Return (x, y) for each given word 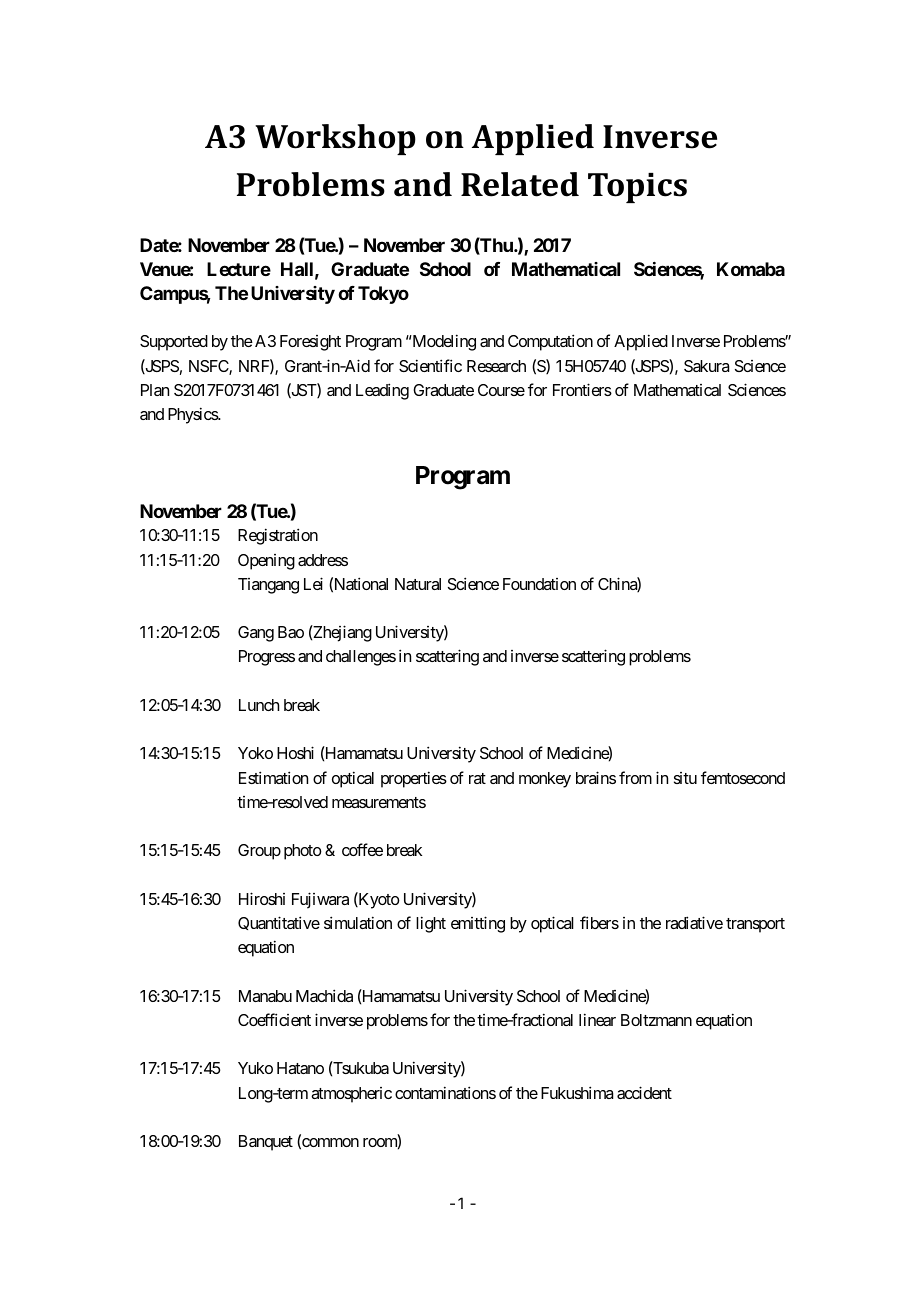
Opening (266, 562)
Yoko (255, 753)
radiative (694, 922)
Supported (174, 343)
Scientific (430, 365)
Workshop (335, 139)
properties (414, 779)
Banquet (266, 1143)
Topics (637, 188)
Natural (418, 584)
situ (685, 778)
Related (520, 184)
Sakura (706, 366)
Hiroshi (262, 898)
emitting (478, 924)
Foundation (539, 584)
